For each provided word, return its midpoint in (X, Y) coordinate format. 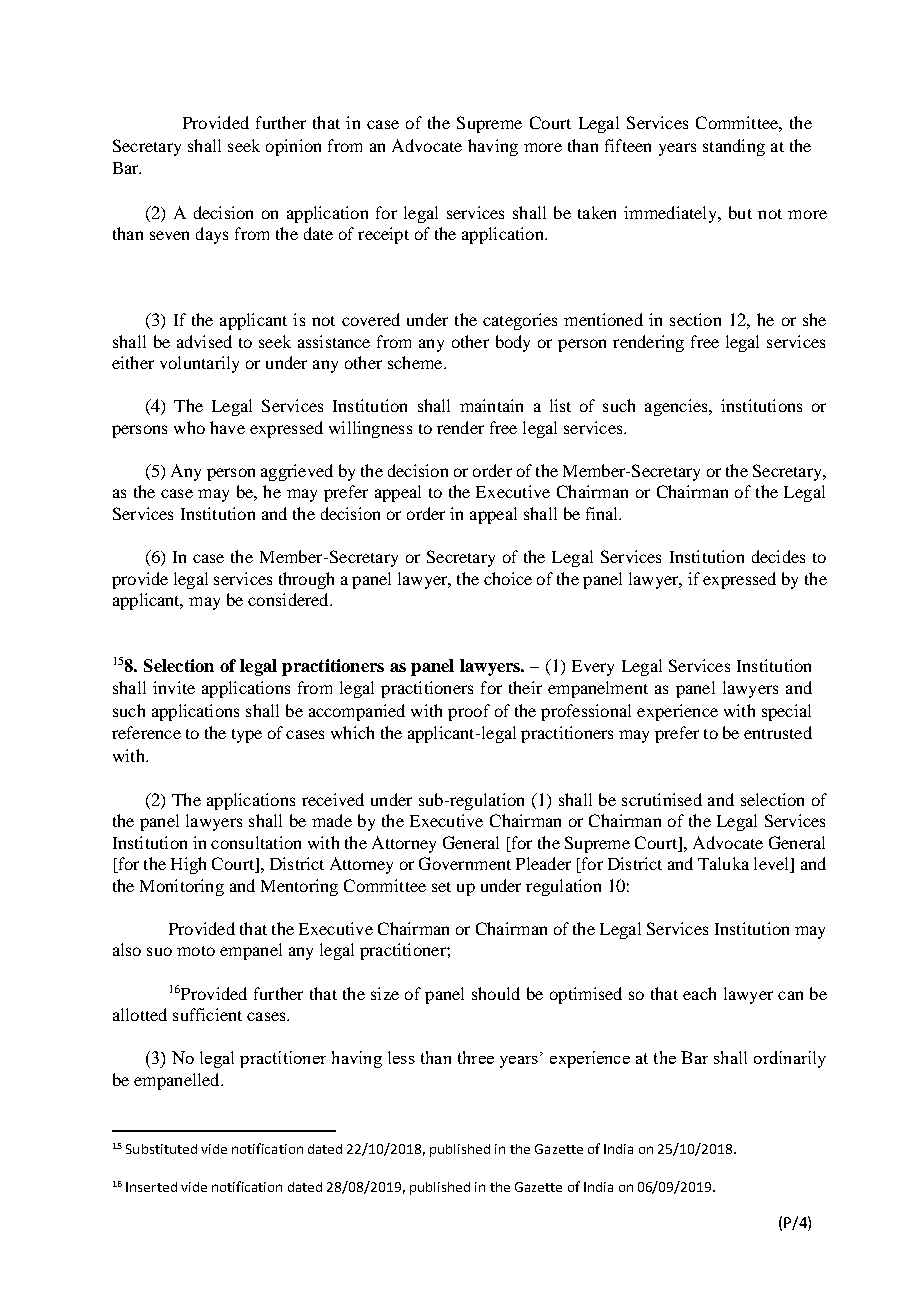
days (212, 235)
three (476, 1057)
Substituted (161, 1149)
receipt (383, 235)
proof (469, 712)
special (786, 712)
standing (734, 147)
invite (174, 687)
